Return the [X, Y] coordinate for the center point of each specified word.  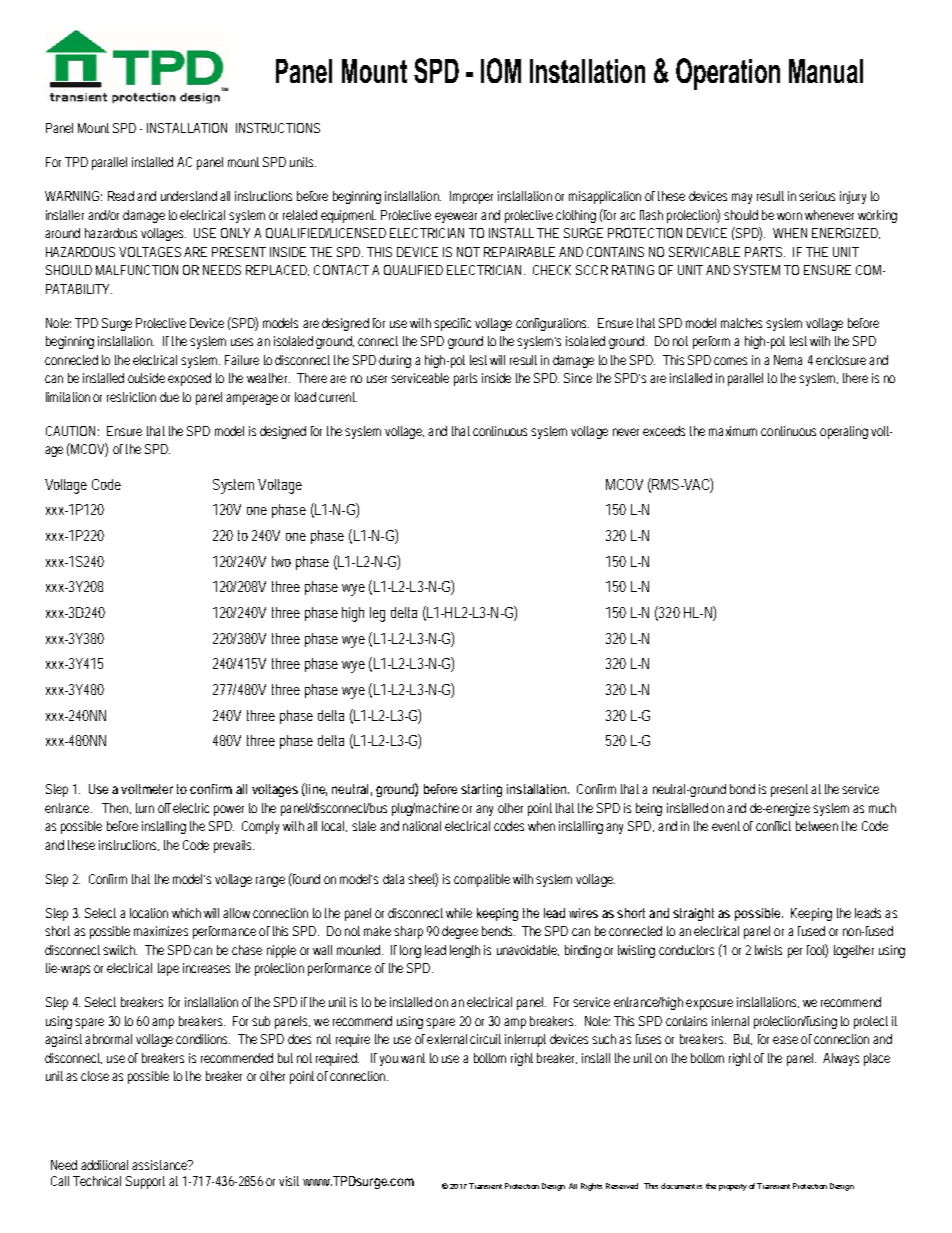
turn [145, 808]
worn [789, 216]
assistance [161, 1165]
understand [189, 196]
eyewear [458, 217]
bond [742, 789]
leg [377, 614]
